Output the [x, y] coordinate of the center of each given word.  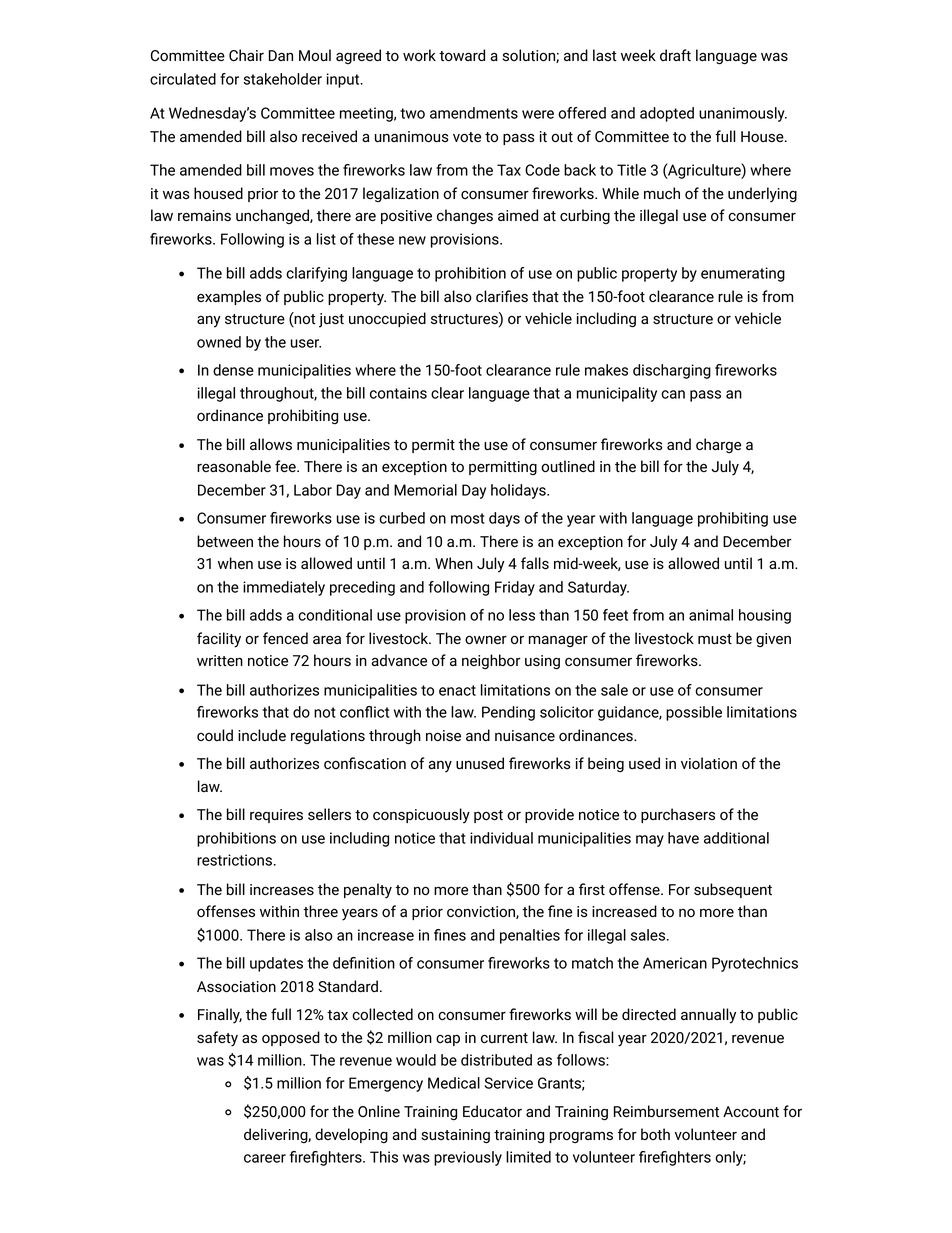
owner [486, 639]
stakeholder [282, 79]
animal [711, 615]
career [265, 1158]
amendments [474, 113]
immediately [284, 588]
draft [675, 55]
